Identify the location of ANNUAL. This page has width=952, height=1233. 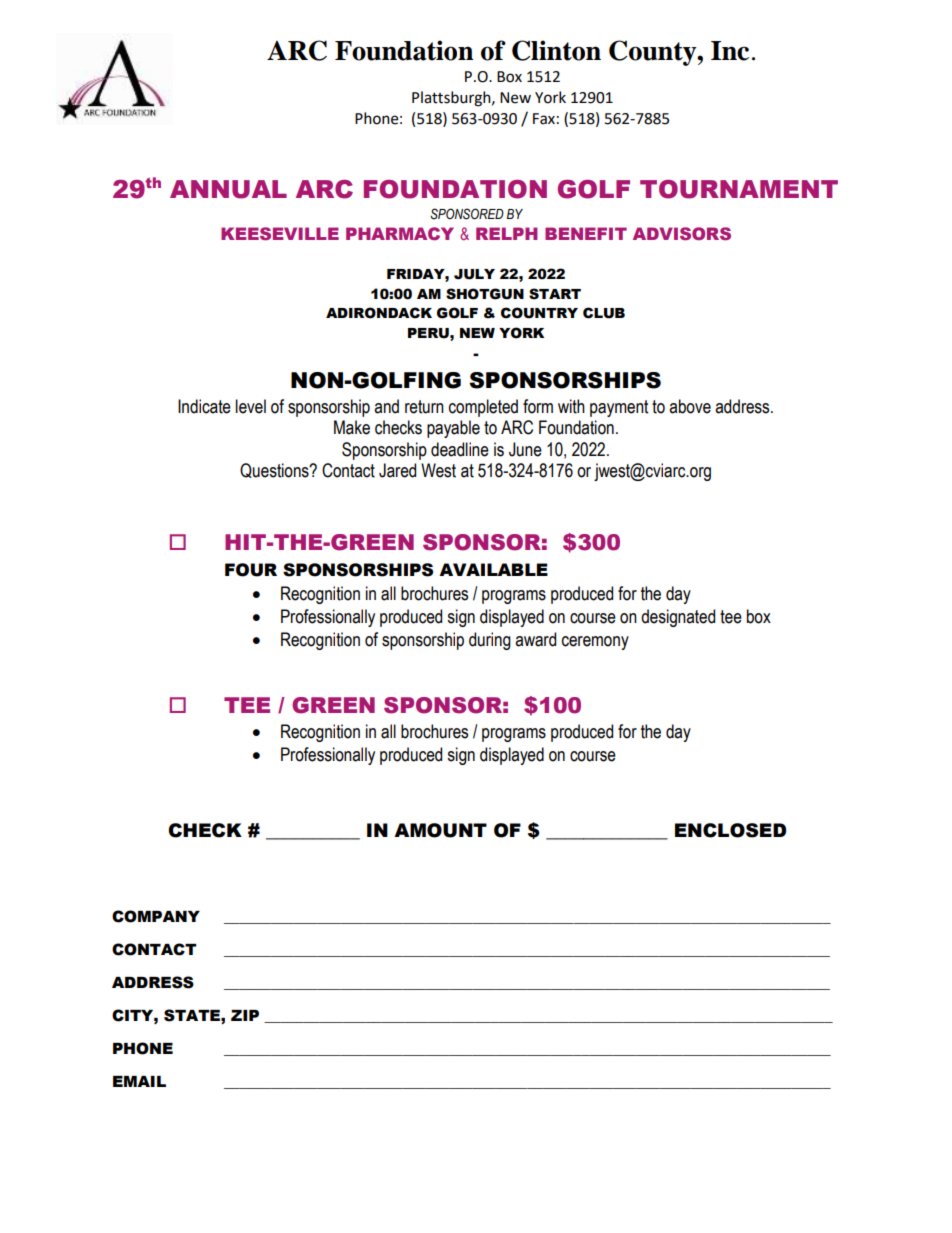
(228, 189).
